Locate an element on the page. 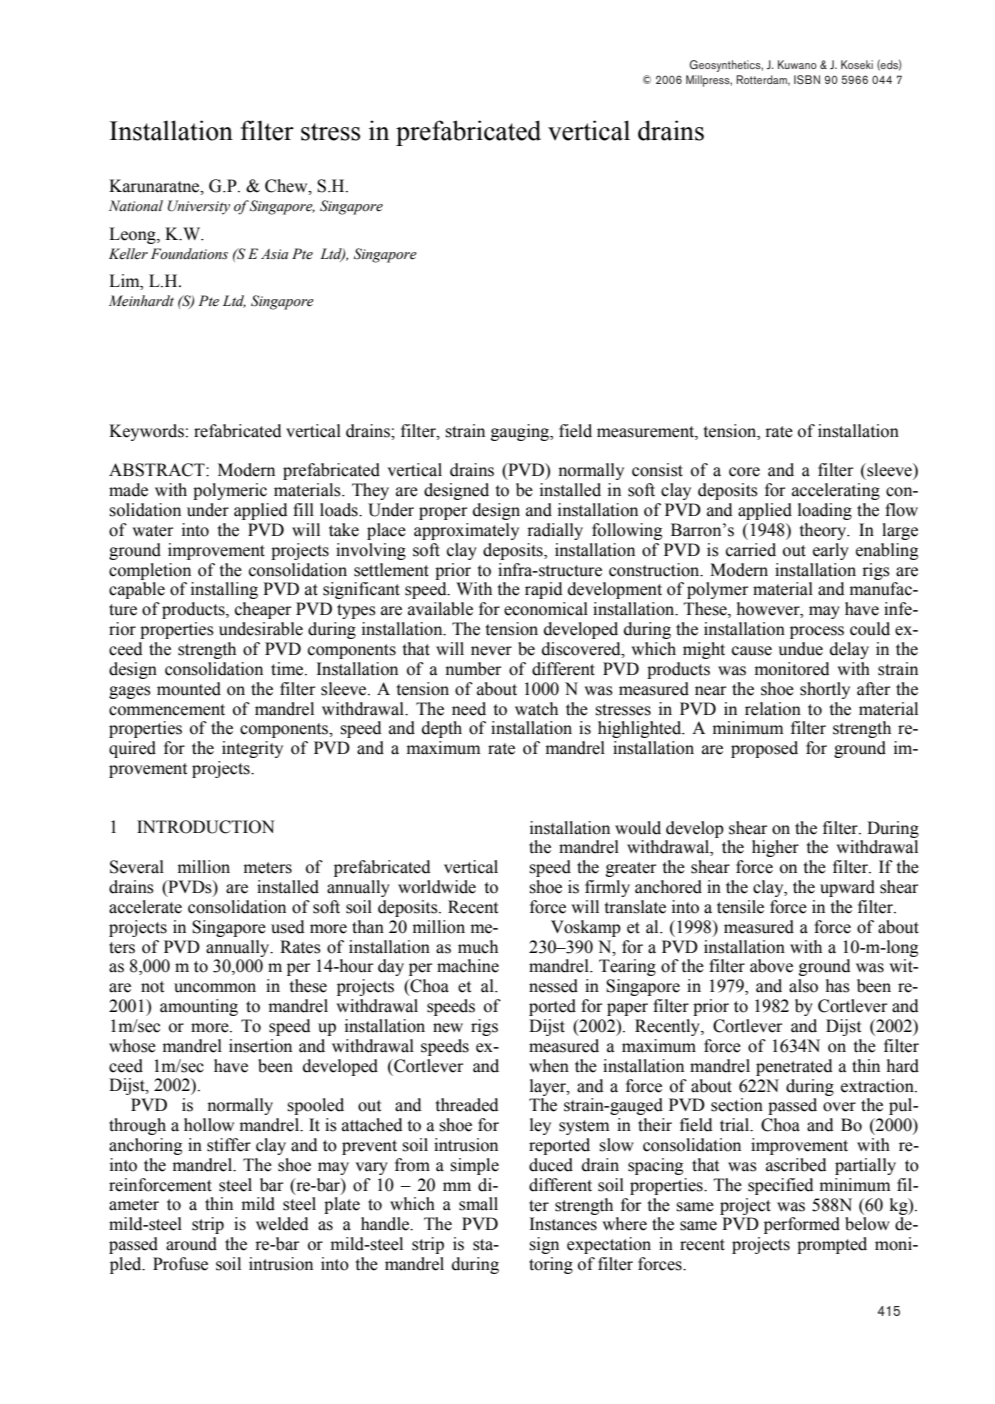  around is located at coordinates (191, 1244).
